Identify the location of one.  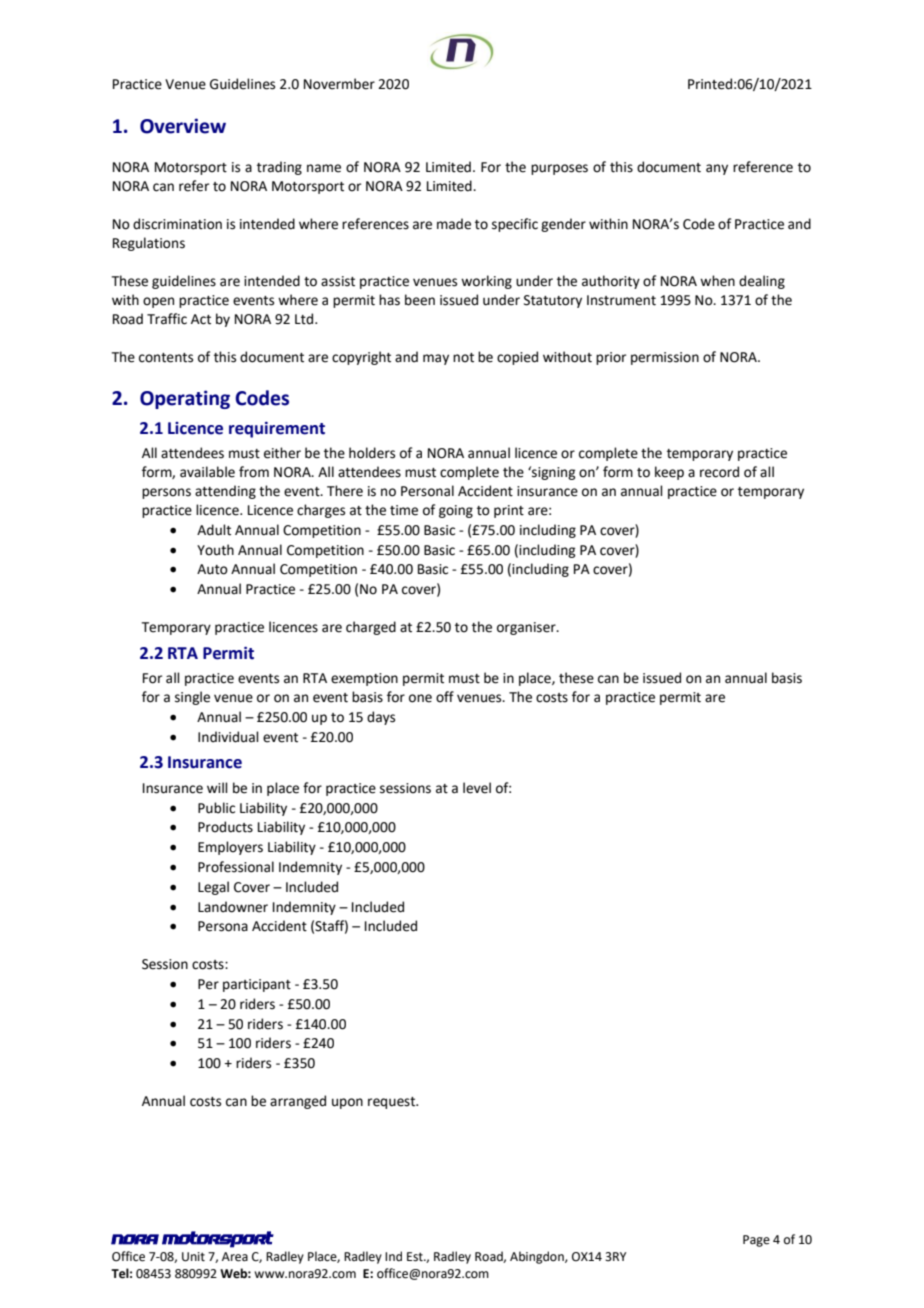
(420, 698).
